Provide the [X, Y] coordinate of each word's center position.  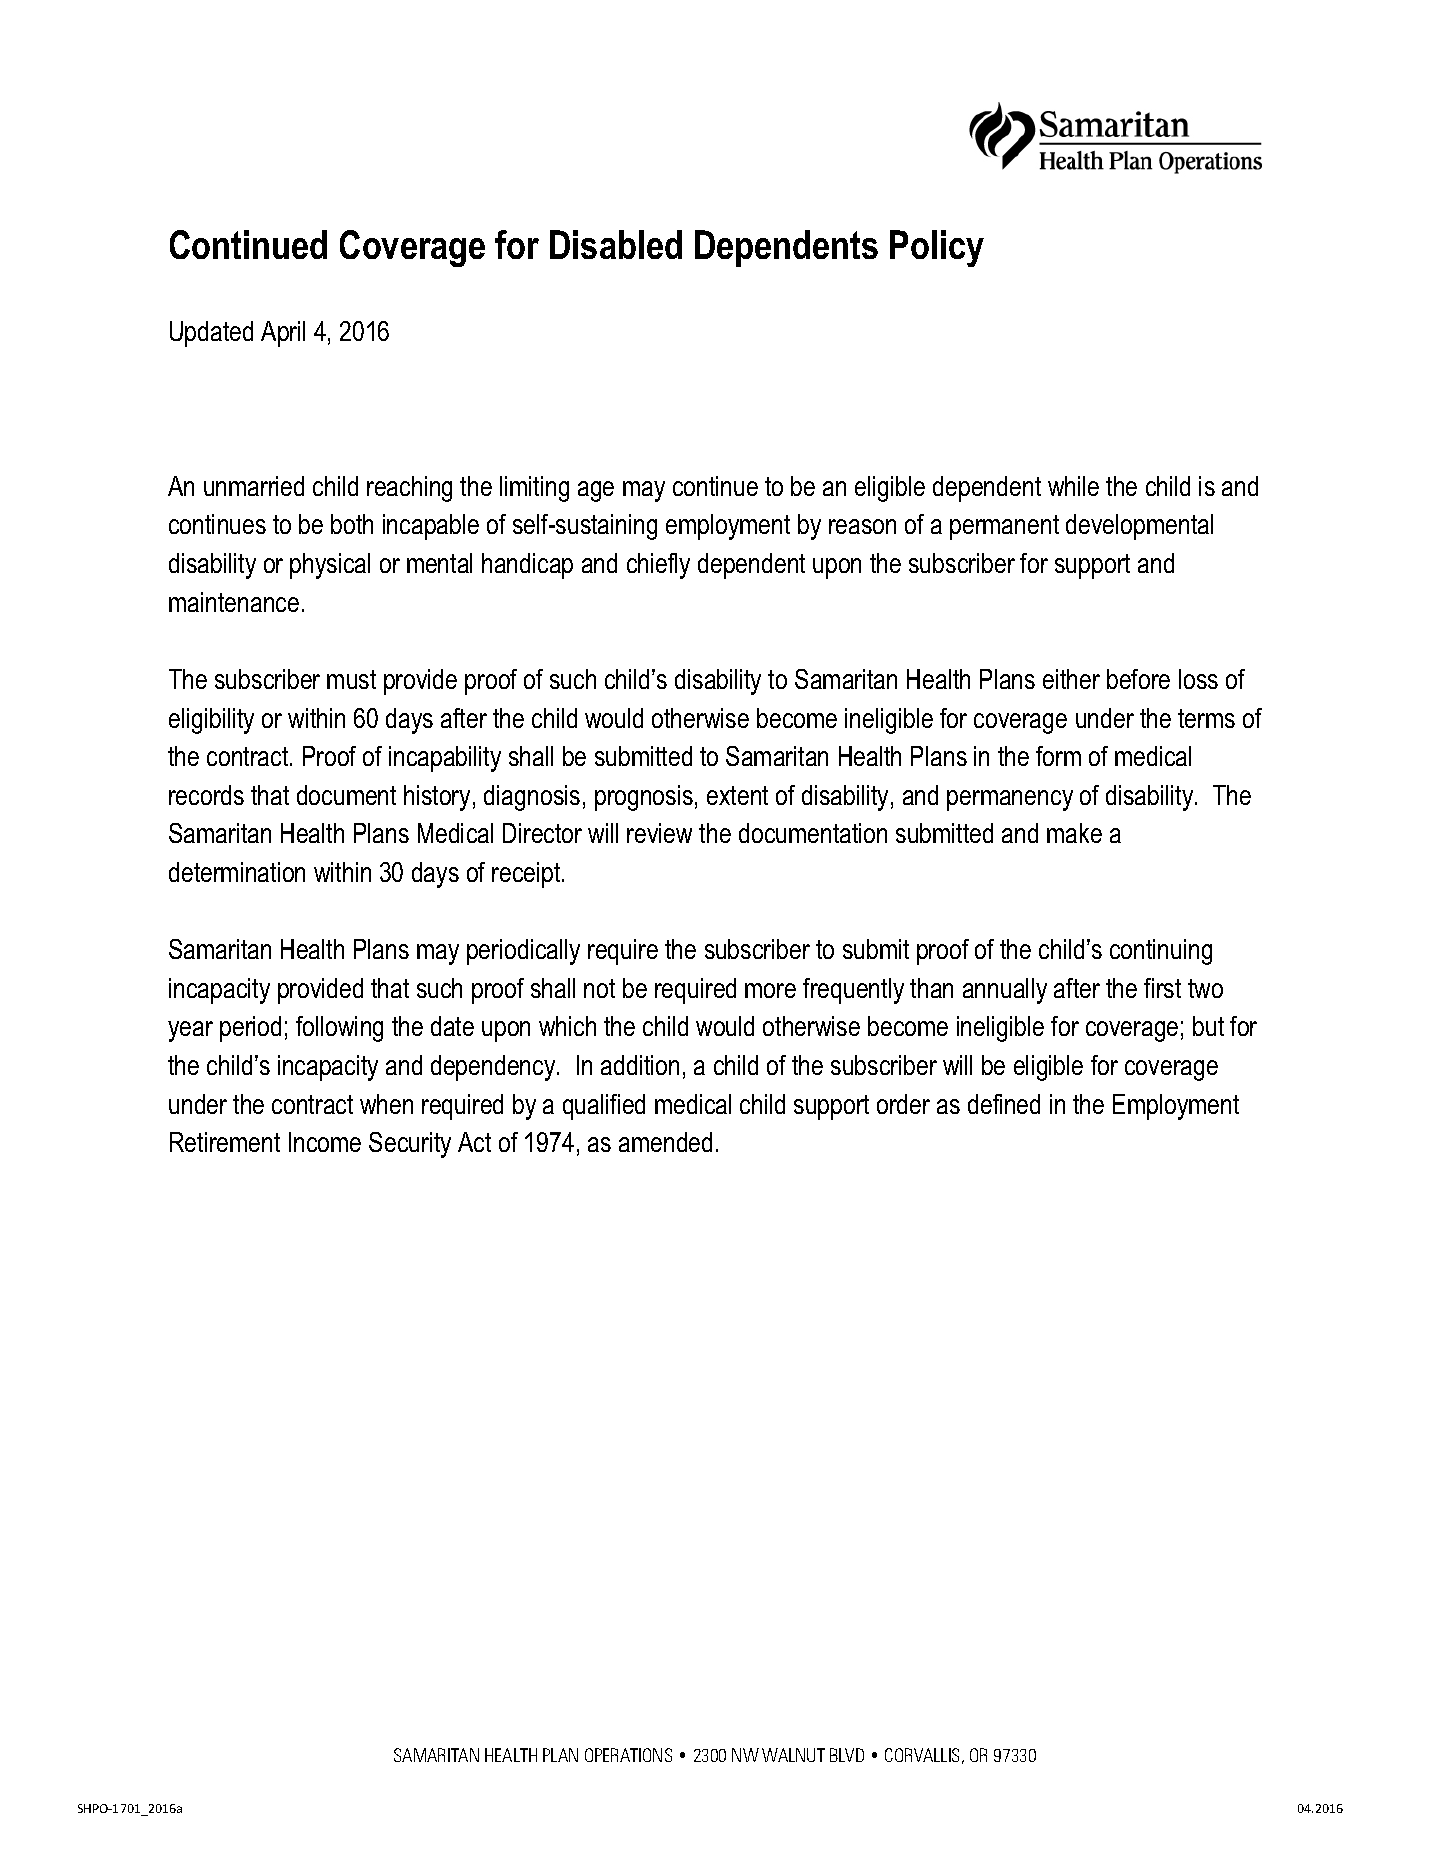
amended [665, 1142]
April [283, 334]
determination [237, 872]
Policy [937, 248]
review [659, 833]
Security [410, 1145]
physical [330, 566]
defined [1004, 1104]
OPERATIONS [628, 1755]
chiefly [658, 566]
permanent [1004, 527]
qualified [604, 1107]
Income [325, 1142]
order [903, 1104]
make [1074, 833]
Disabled [616, 244]
